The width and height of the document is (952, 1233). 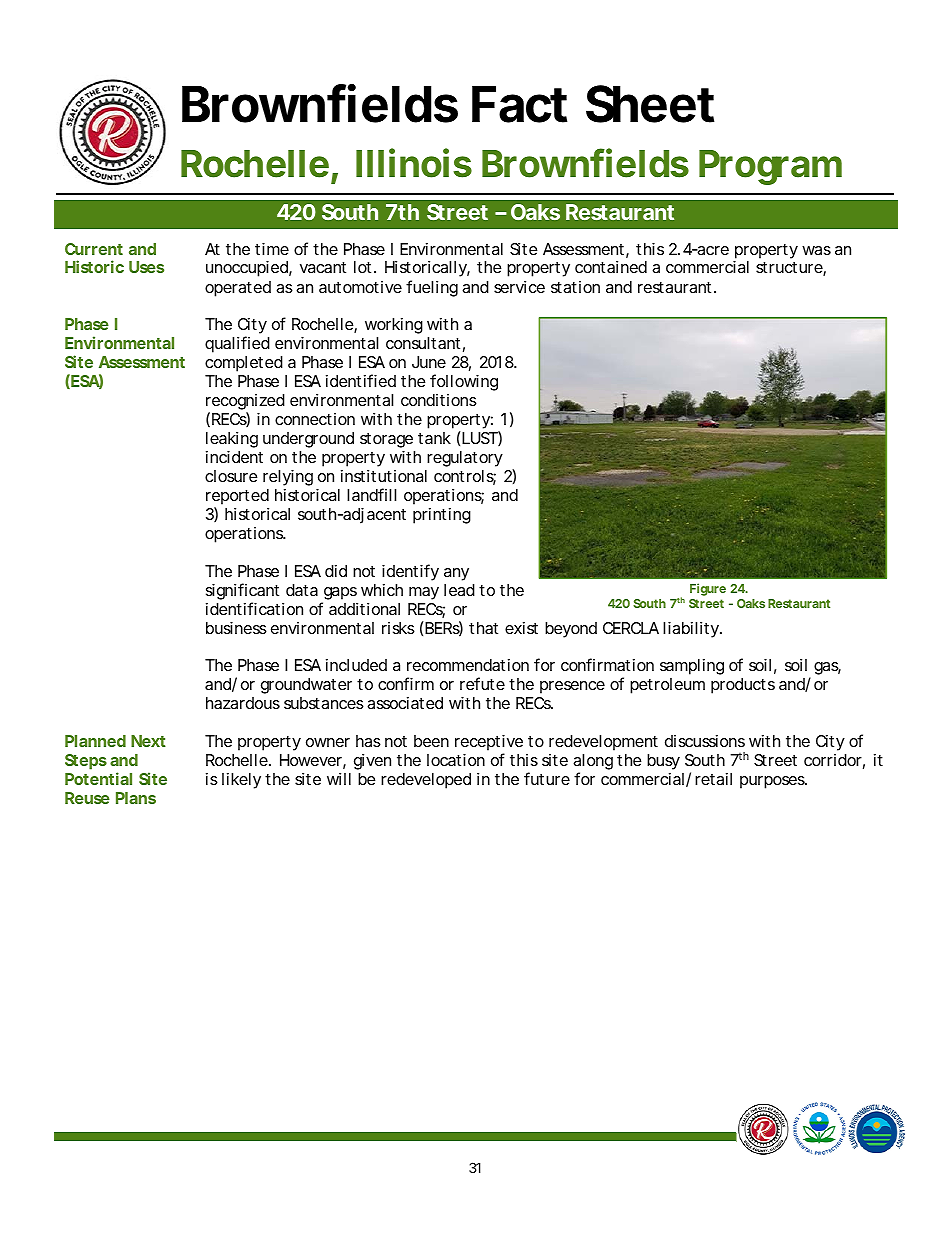 I want to click on significant, so click(x=242, y=591).
